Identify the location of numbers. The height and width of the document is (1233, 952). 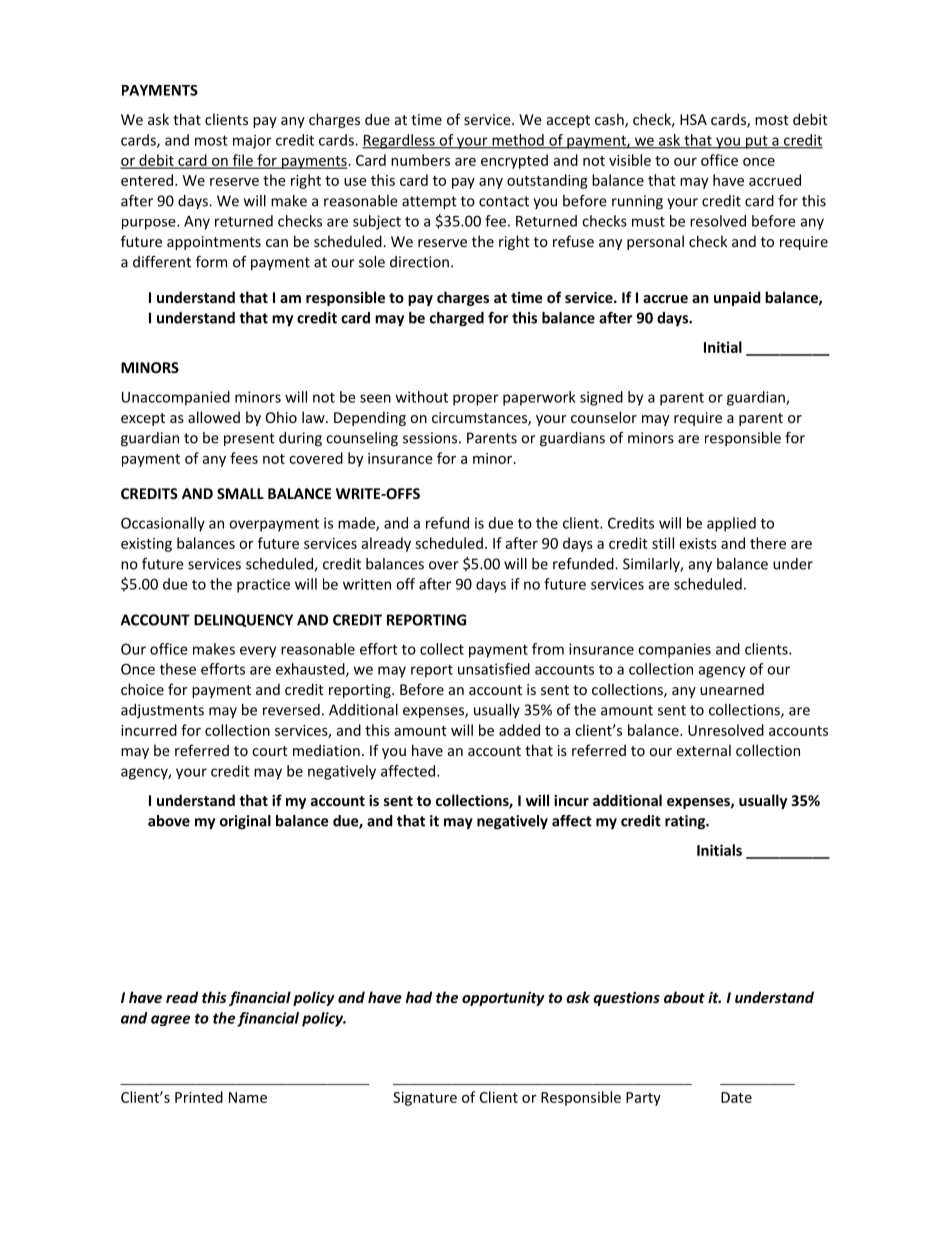
(420, 160).
